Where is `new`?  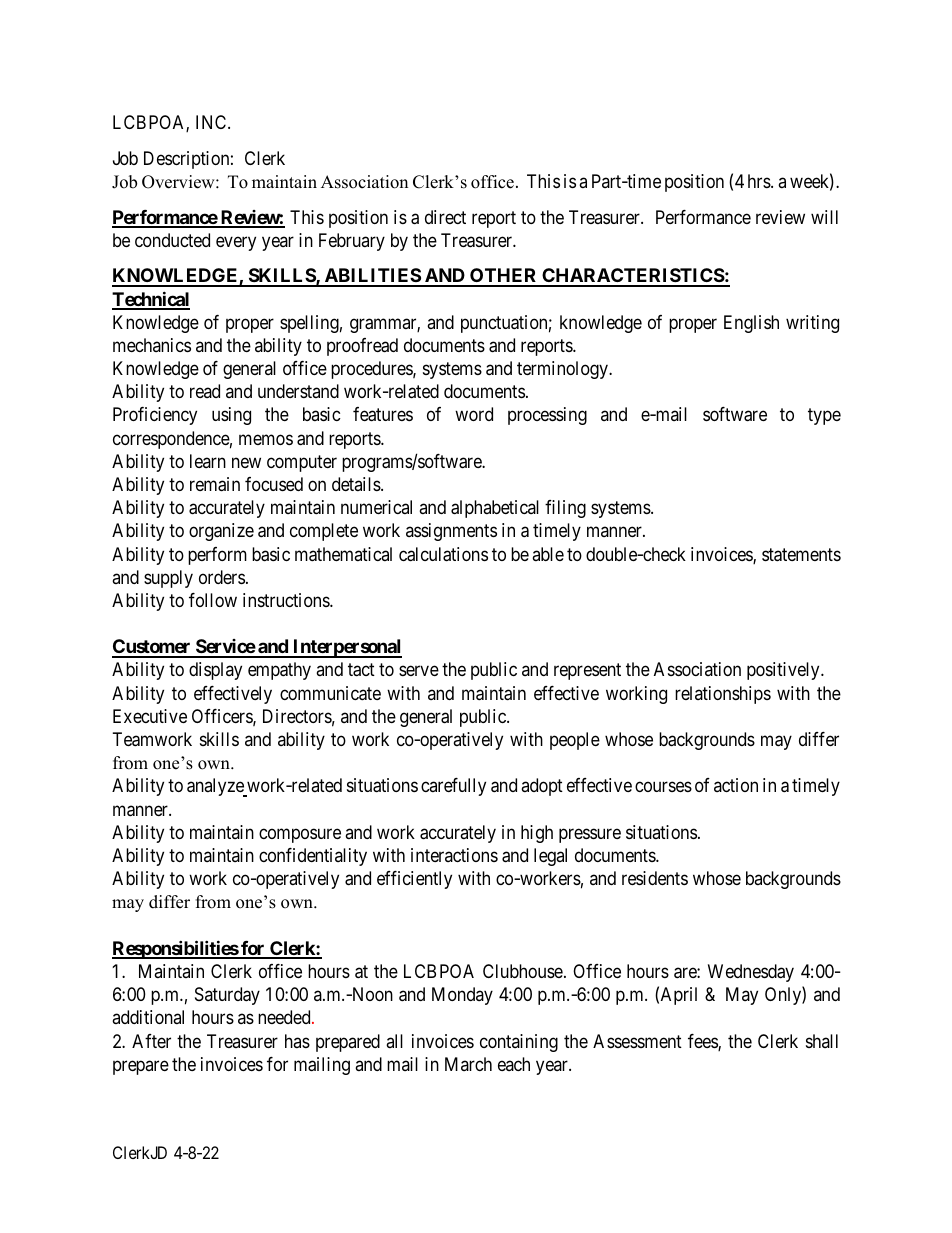
new is located at coordinates (246, 462).
